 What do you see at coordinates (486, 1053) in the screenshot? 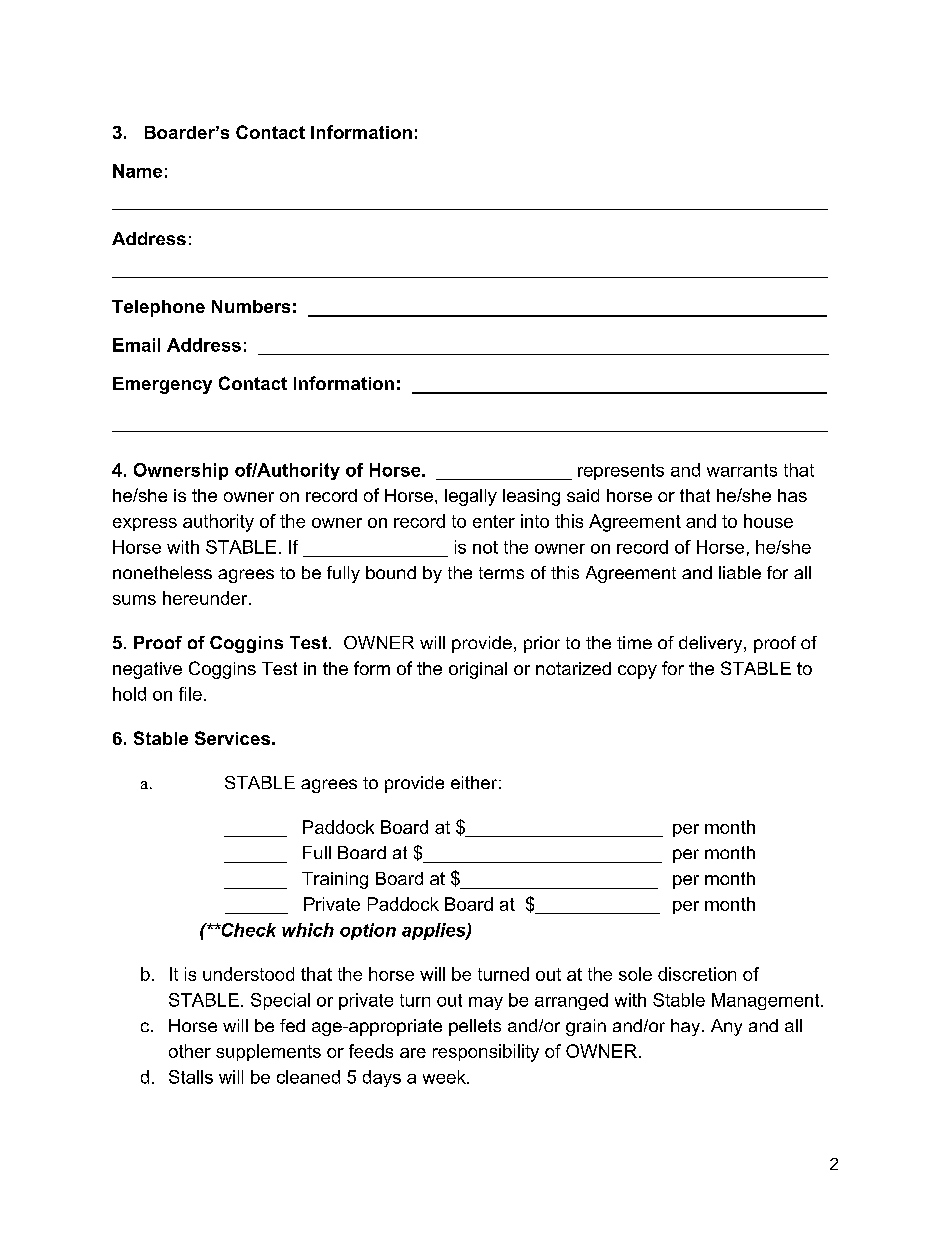
I see `responsibility` at bounding box center [486, 1053].
